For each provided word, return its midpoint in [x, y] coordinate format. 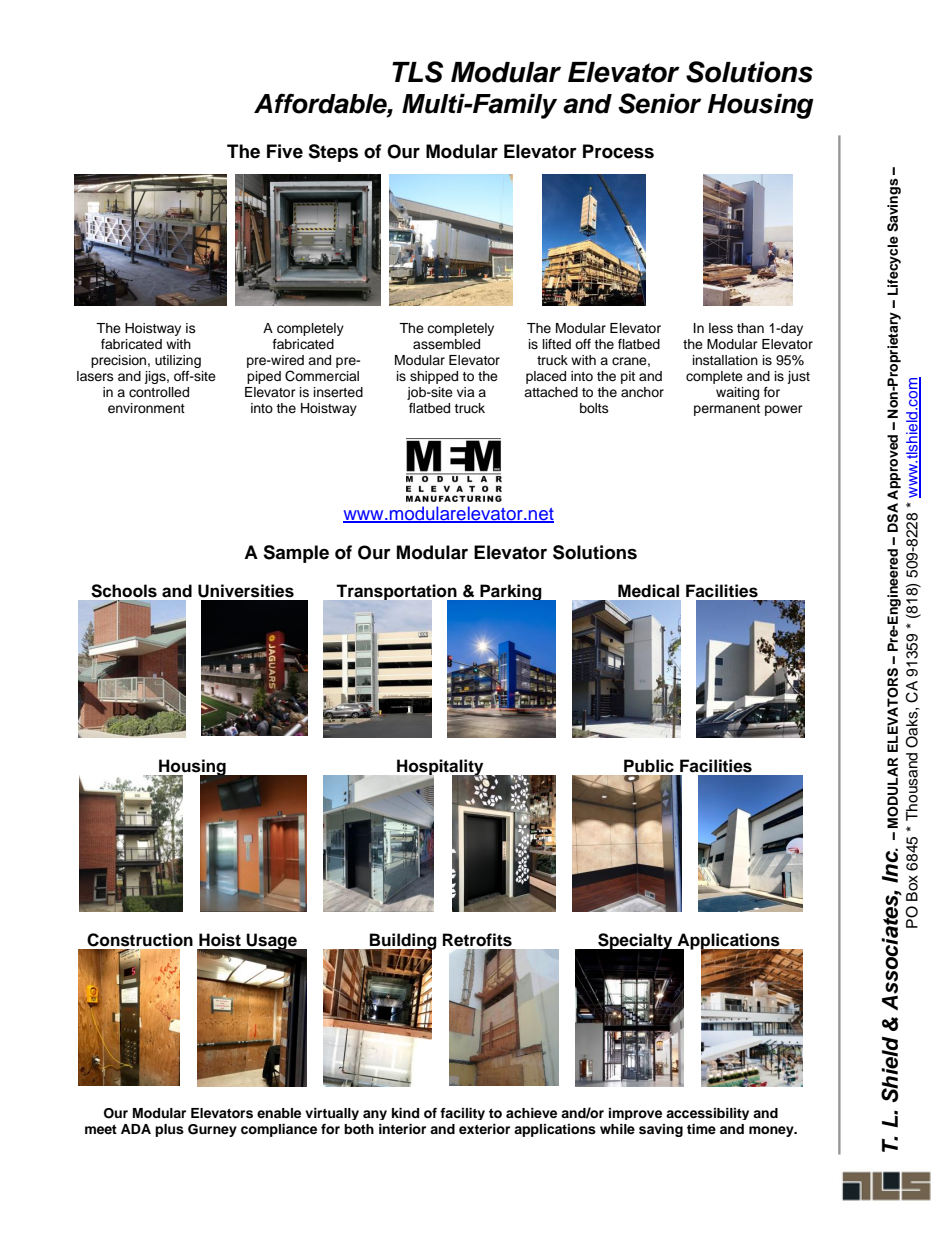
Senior [659, 103]
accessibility [707, 1114]
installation [725, 360]
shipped [434, 377]
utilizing [178, 361]
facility [462, 1114]
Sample [296, 554]
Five [285, 151]
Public [649, 766]
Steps [333, 153]
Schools [124, 591]
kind [405, 1113]
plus [169, 1130]
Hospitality [440, 768]
